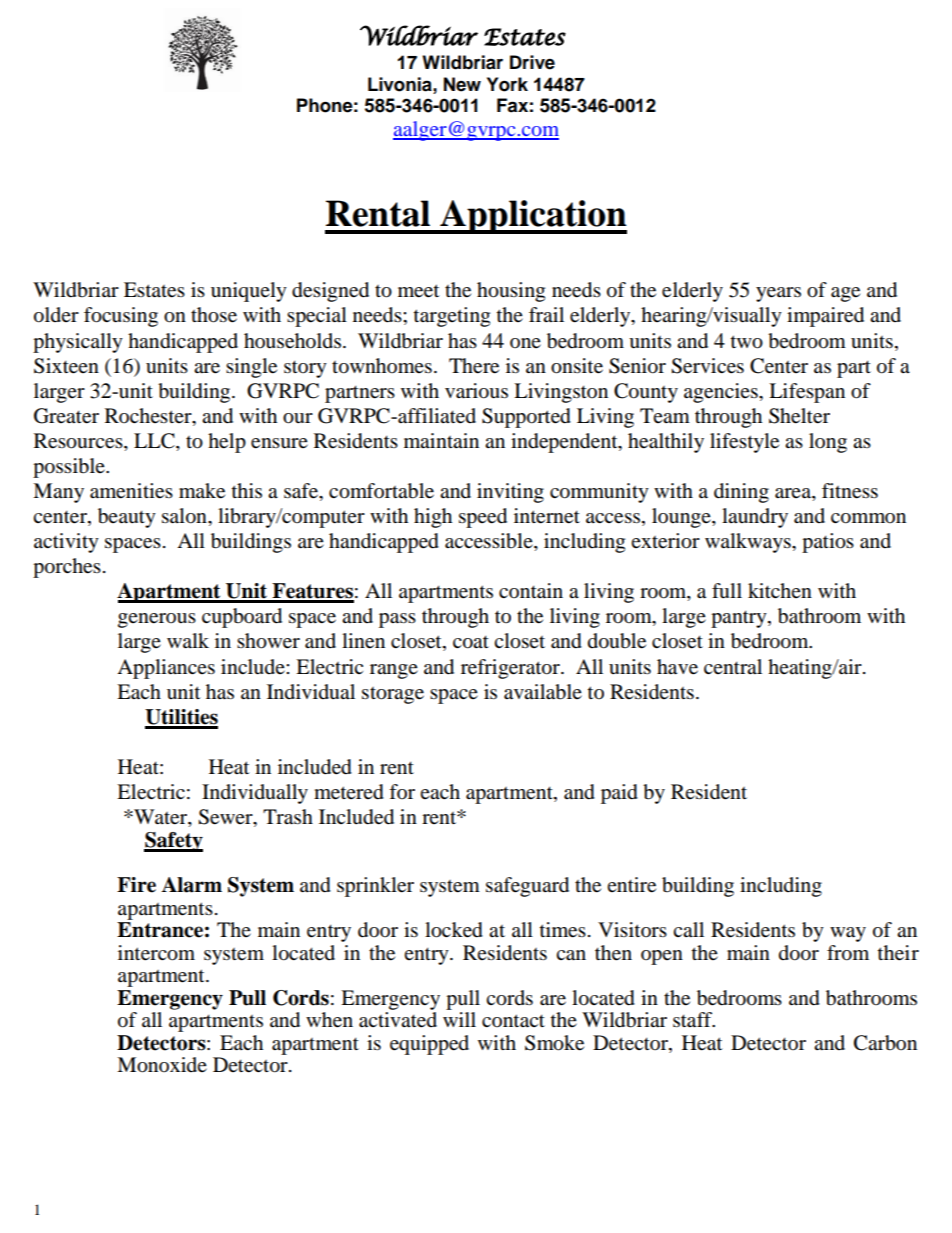  I want to click on contain, so click(531, 591).
